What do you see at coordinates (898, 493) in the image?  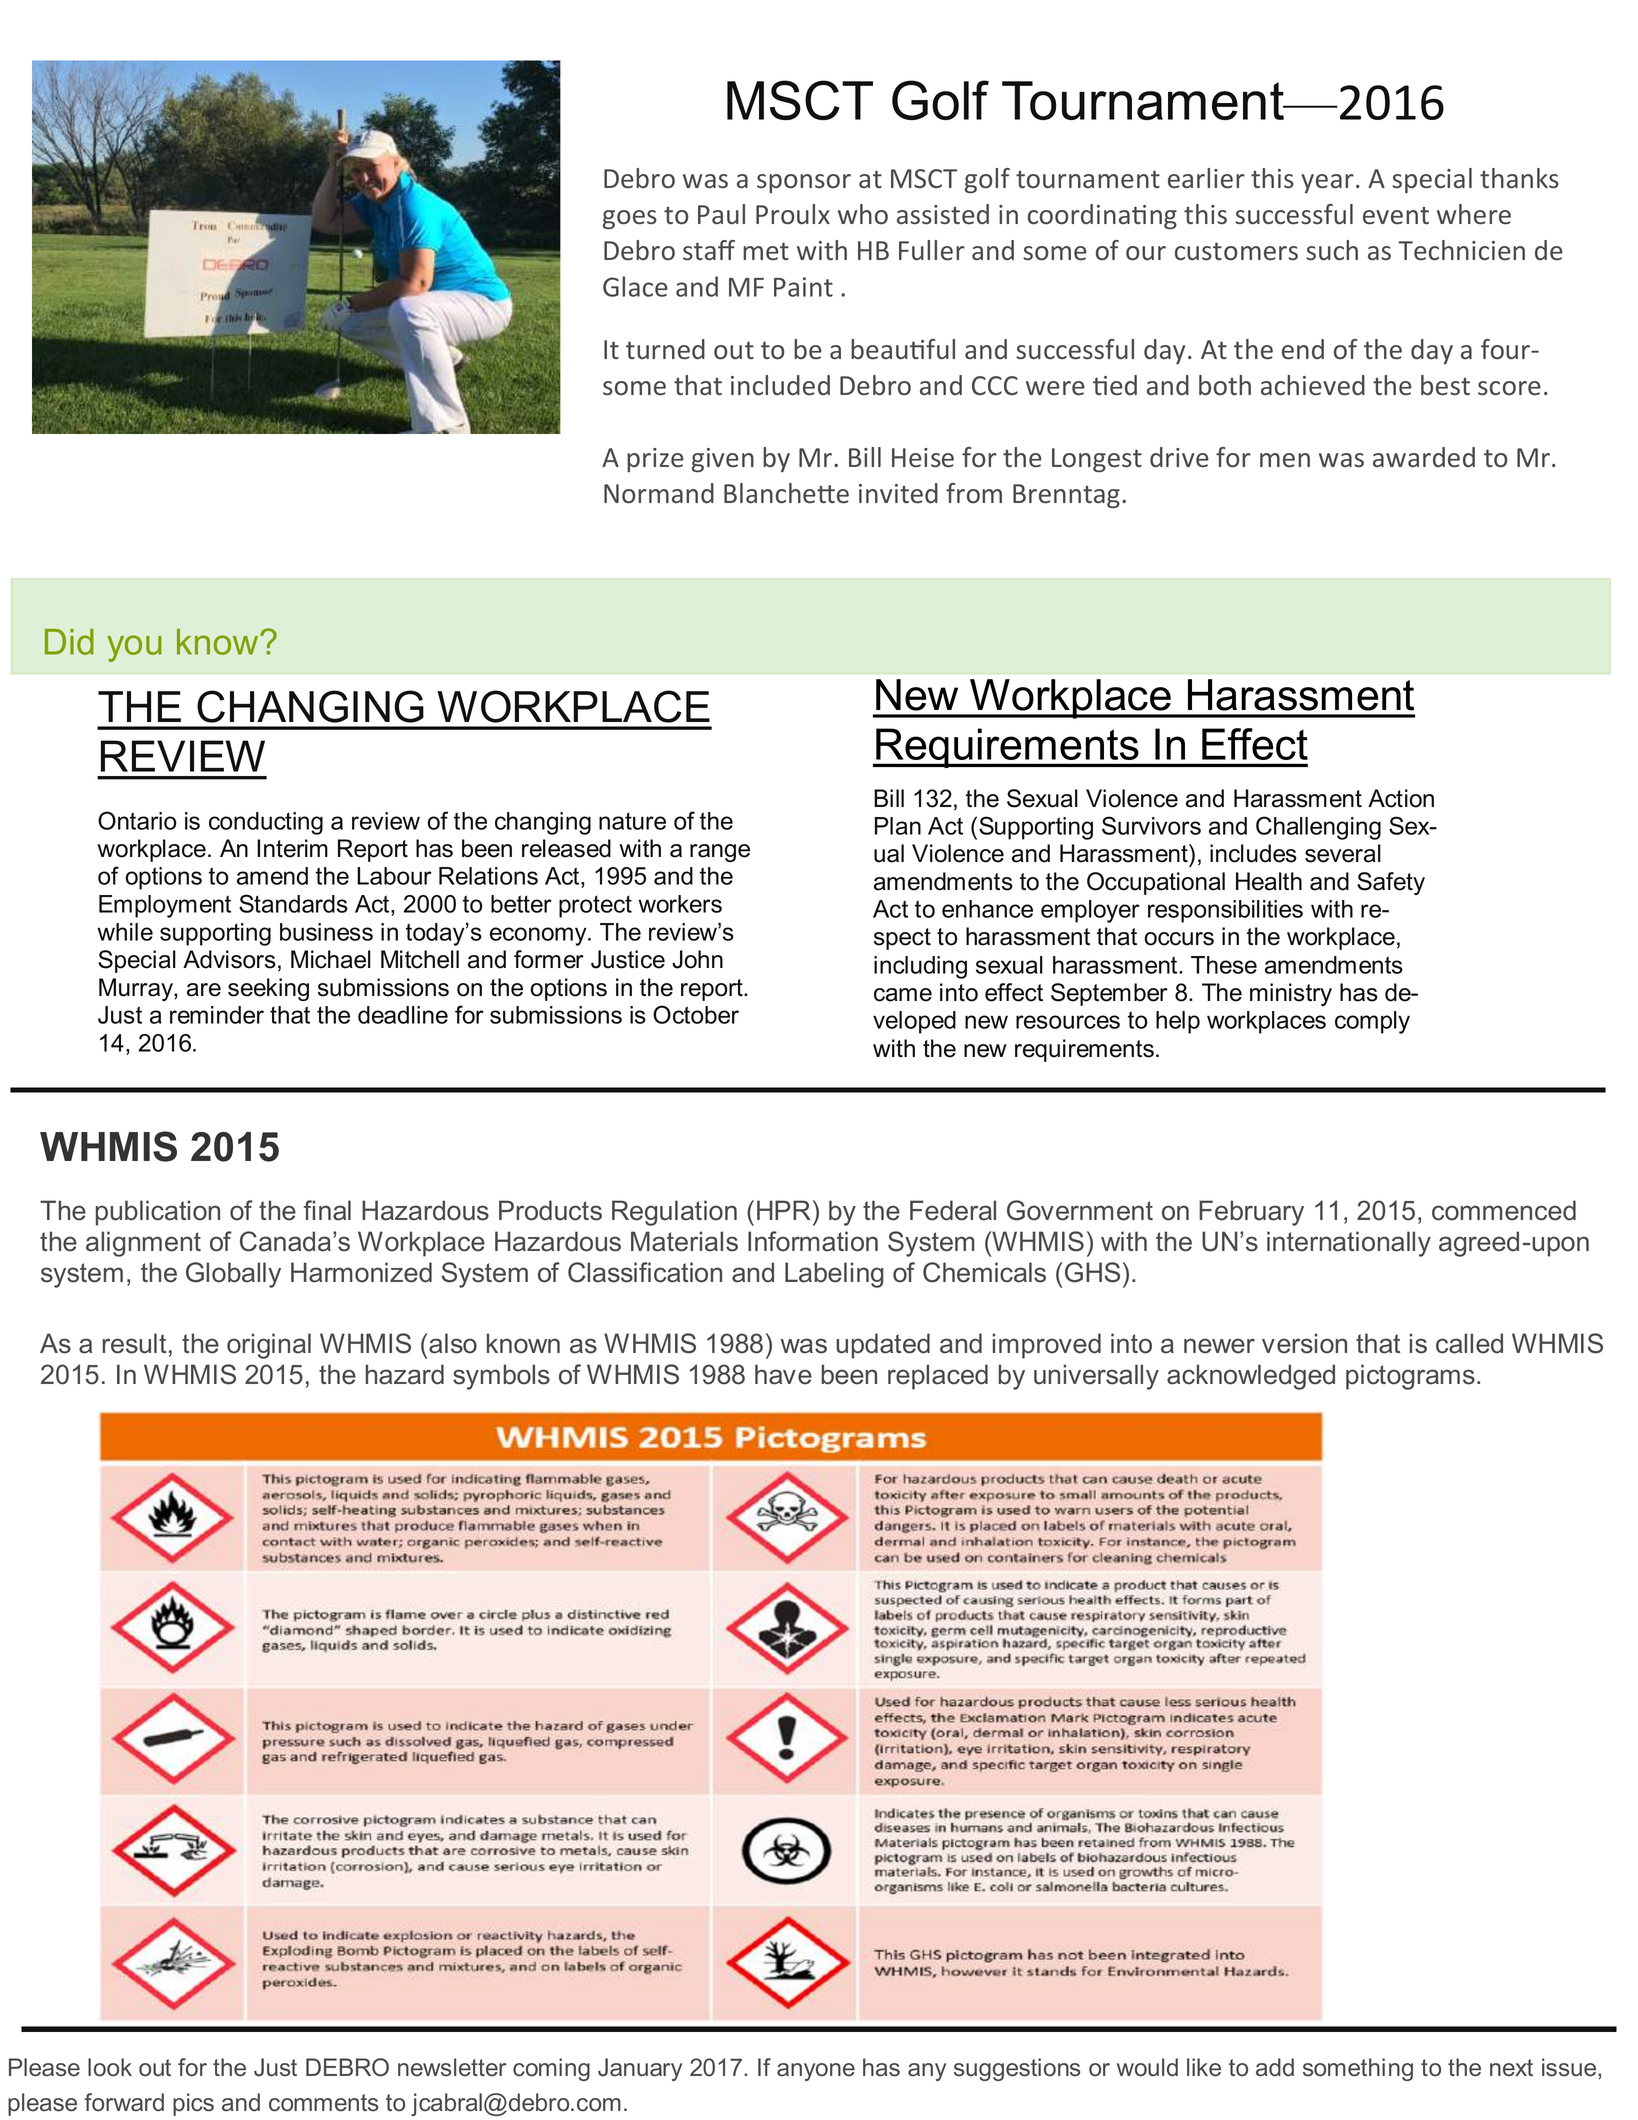 I see `invited` at bounding box center [898, 493].
